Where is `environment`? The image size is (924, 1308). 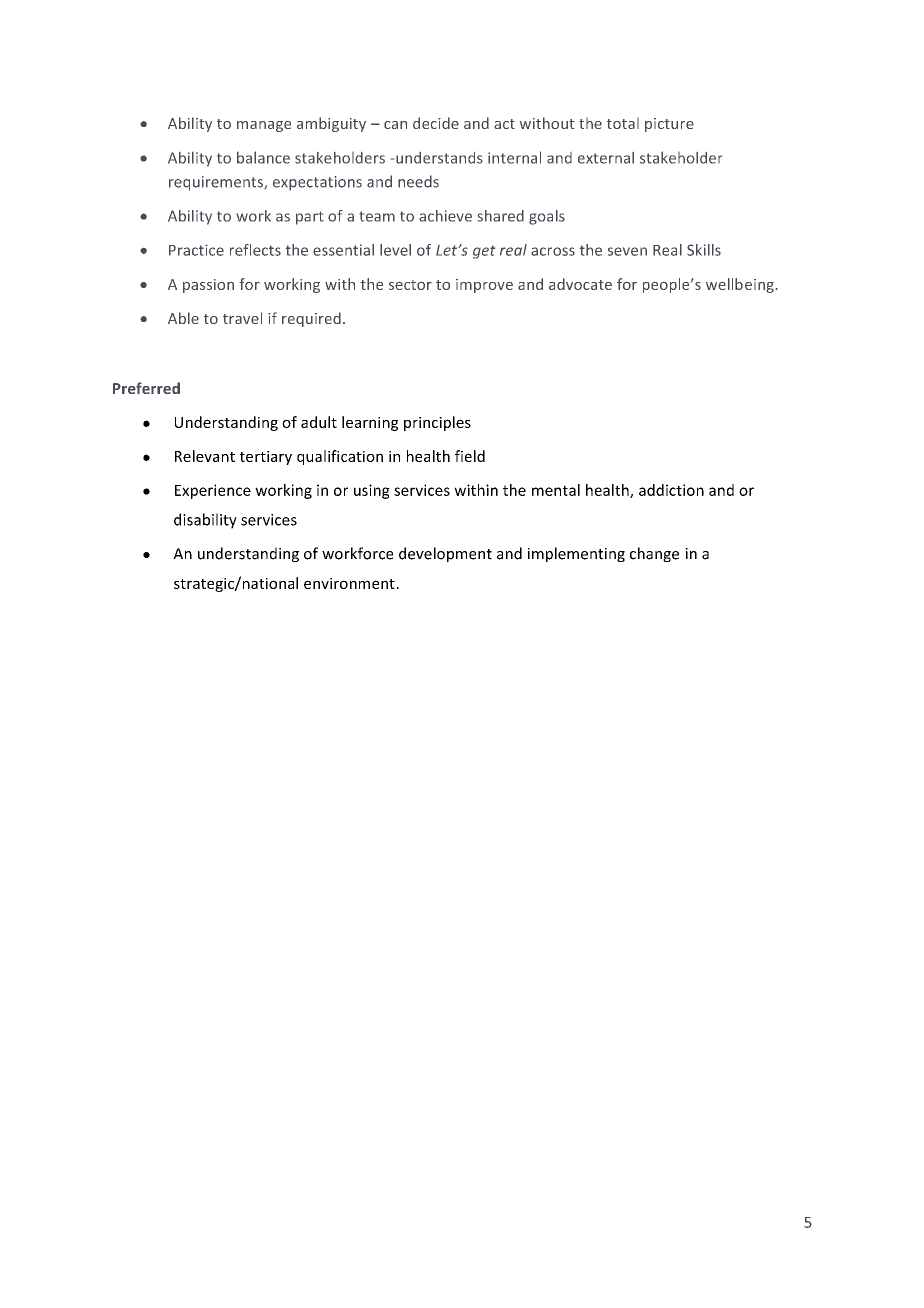 environment is located at coordinates (349, 583).
